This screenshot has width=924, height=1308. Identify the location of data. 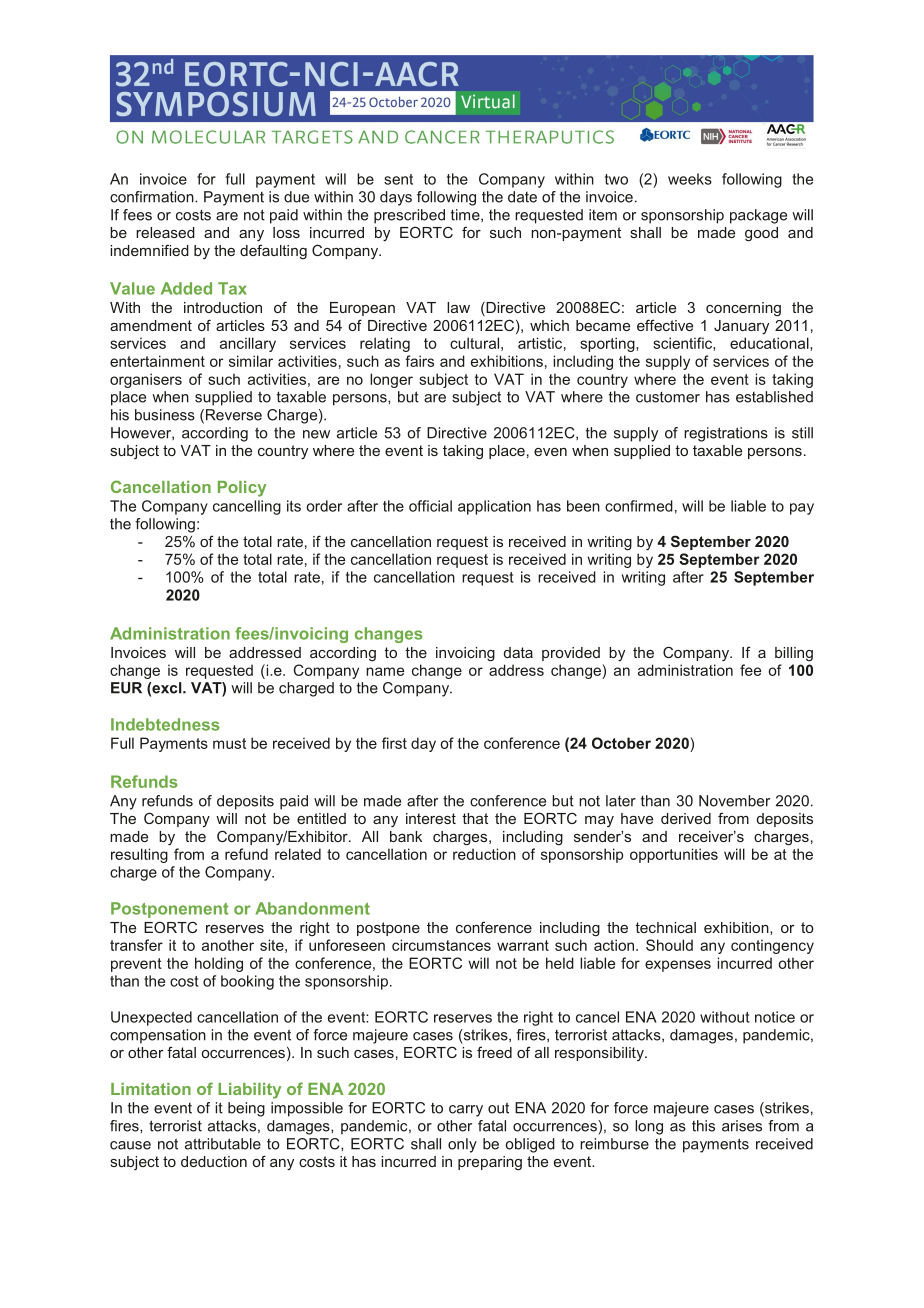
(518, 652).
